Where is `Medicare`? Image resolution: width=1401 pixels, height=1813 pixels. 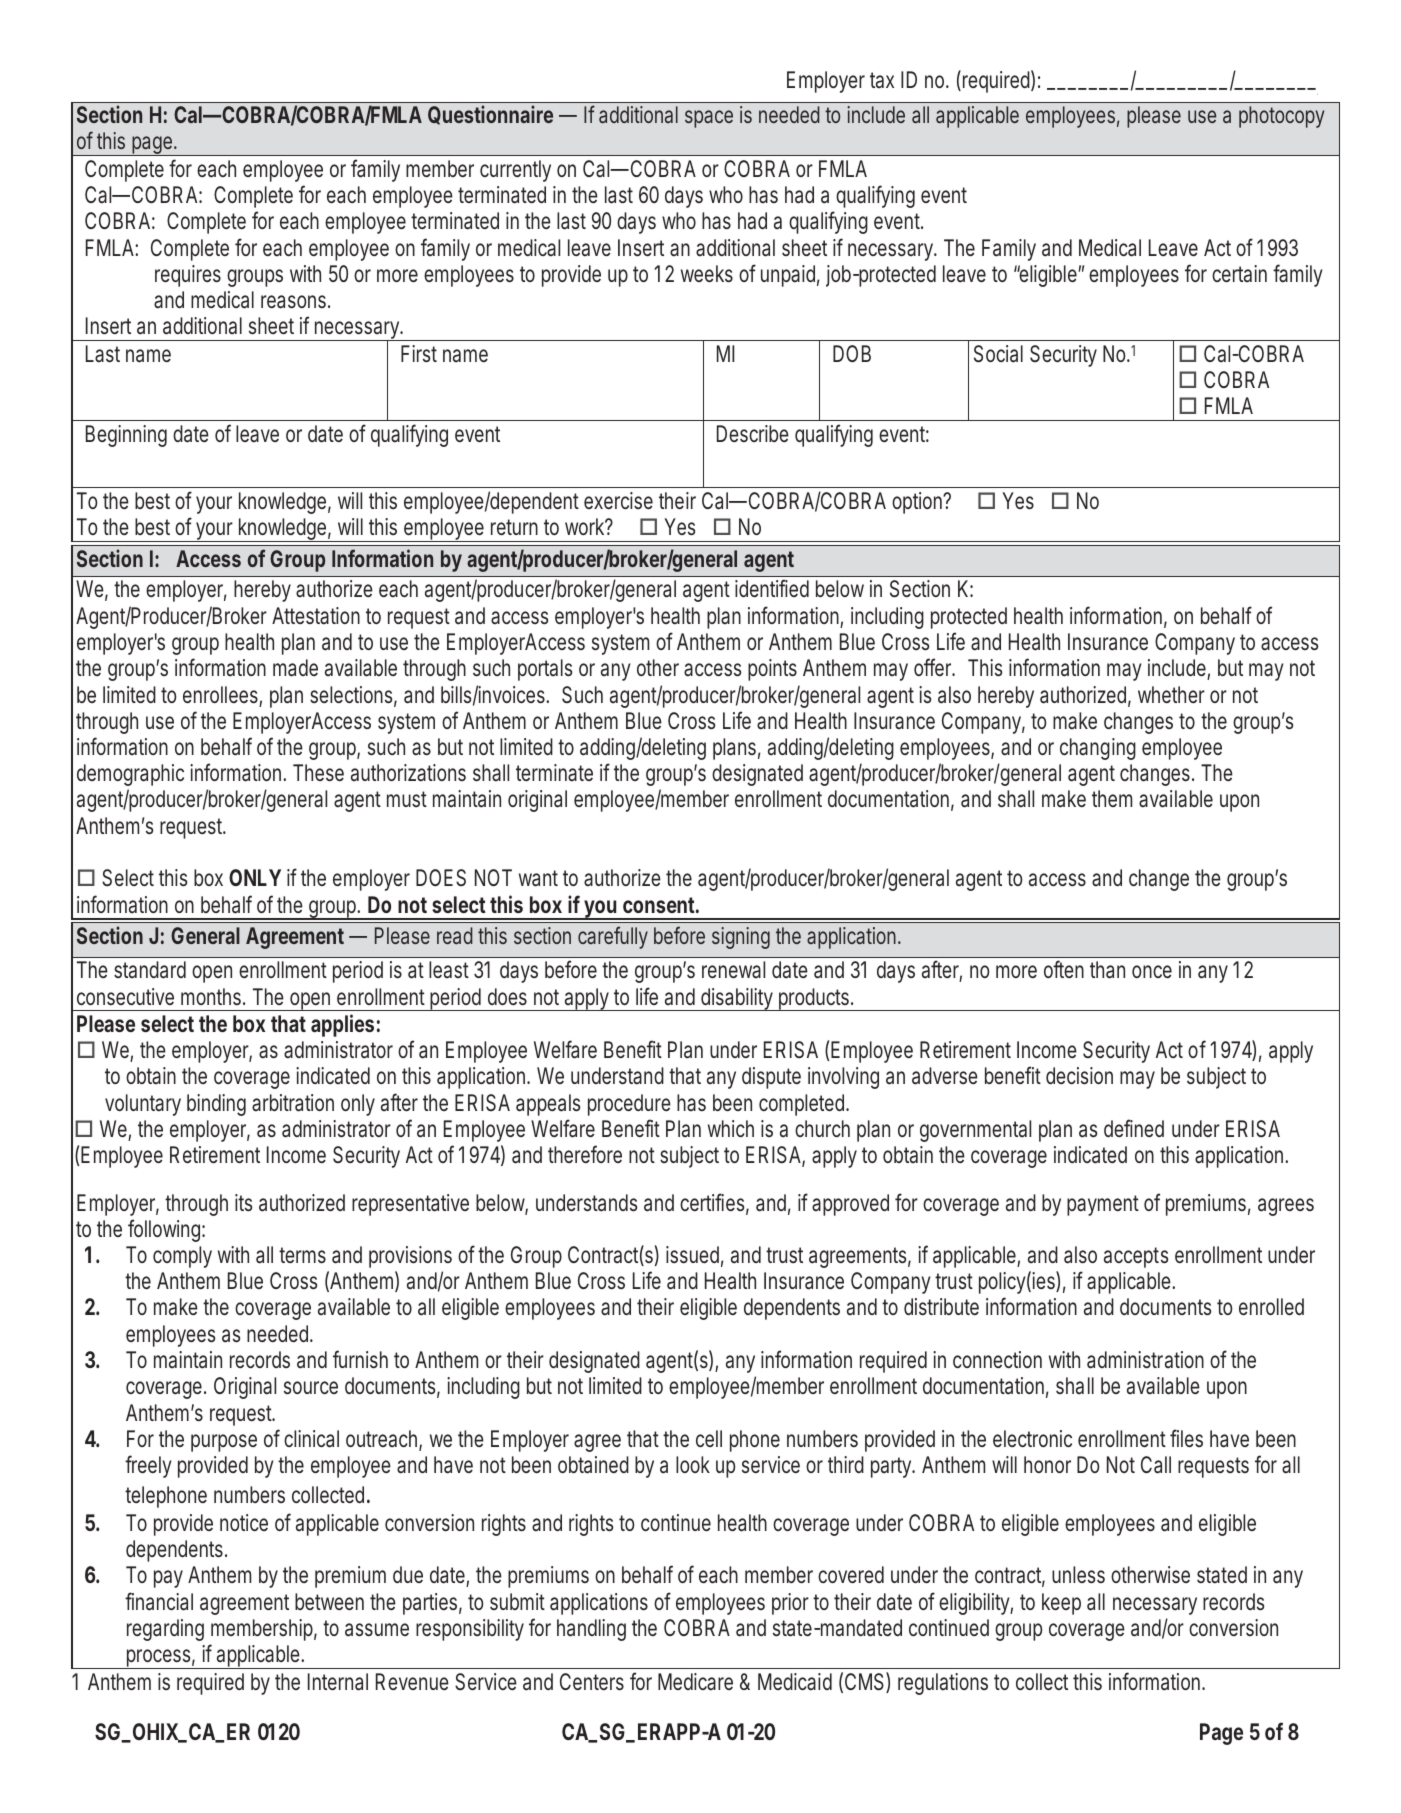 Medicare is located at coordinates (695, 1682).
